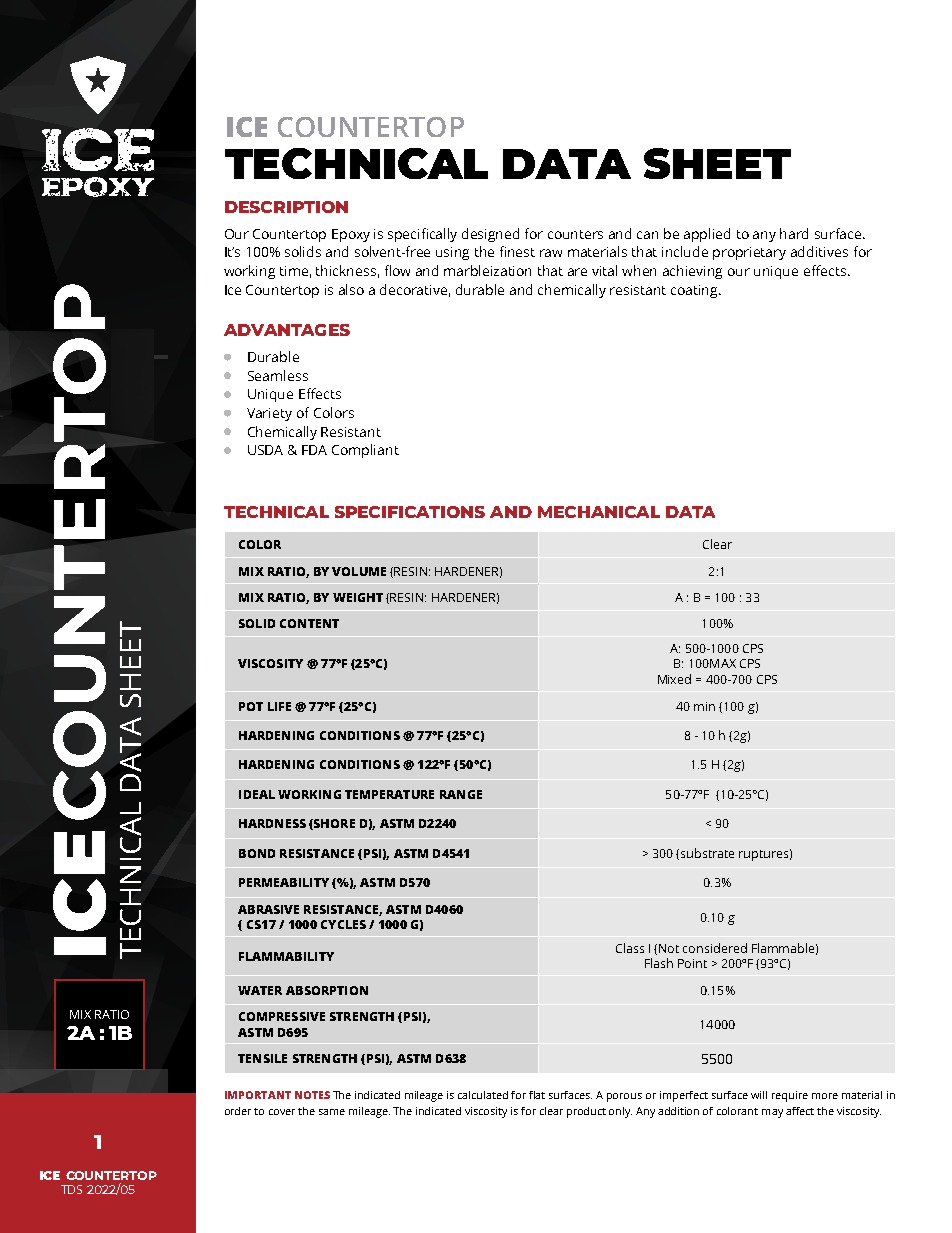 The image size is (952, 1233). I want to click on min, so click(704, 706).
